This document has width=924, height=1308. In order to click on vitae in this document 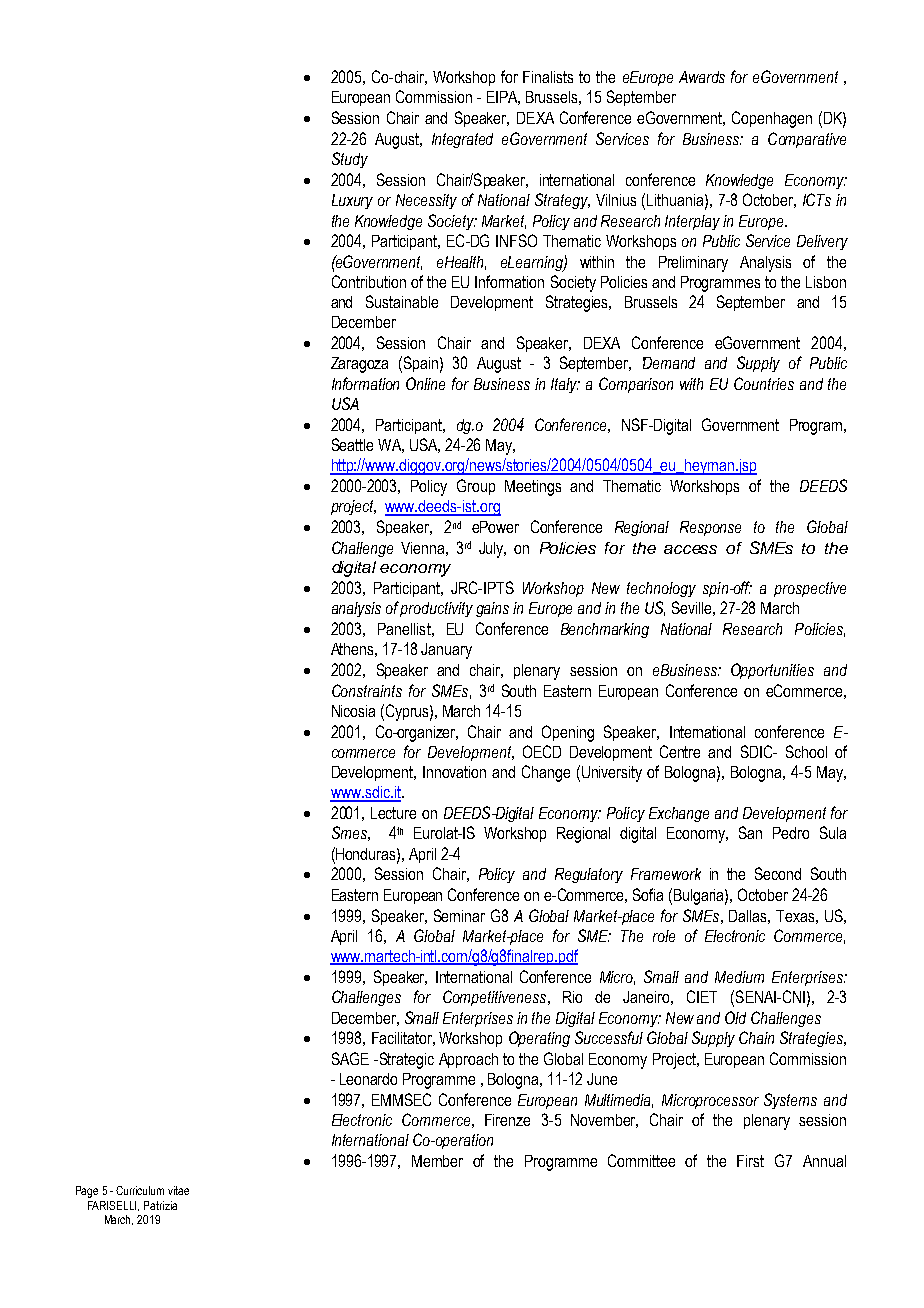, I will do `click(178, 1190)`.
